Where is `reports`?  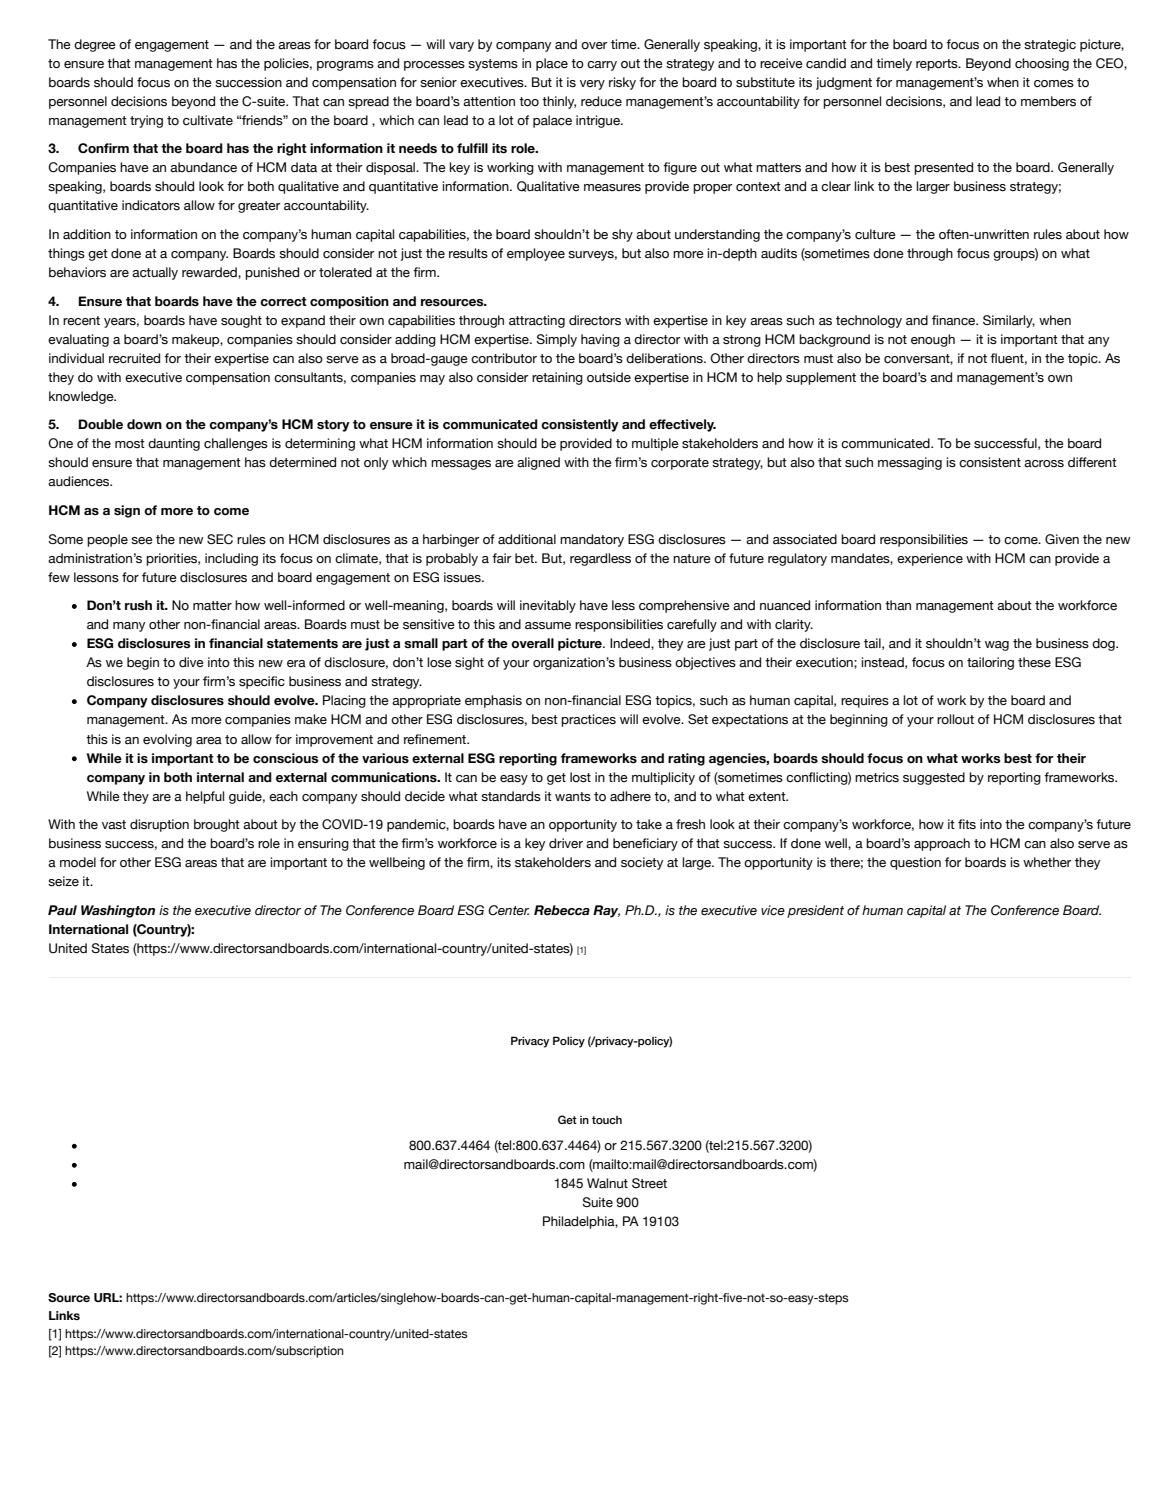
reports is located at coordinates (938, 65).
